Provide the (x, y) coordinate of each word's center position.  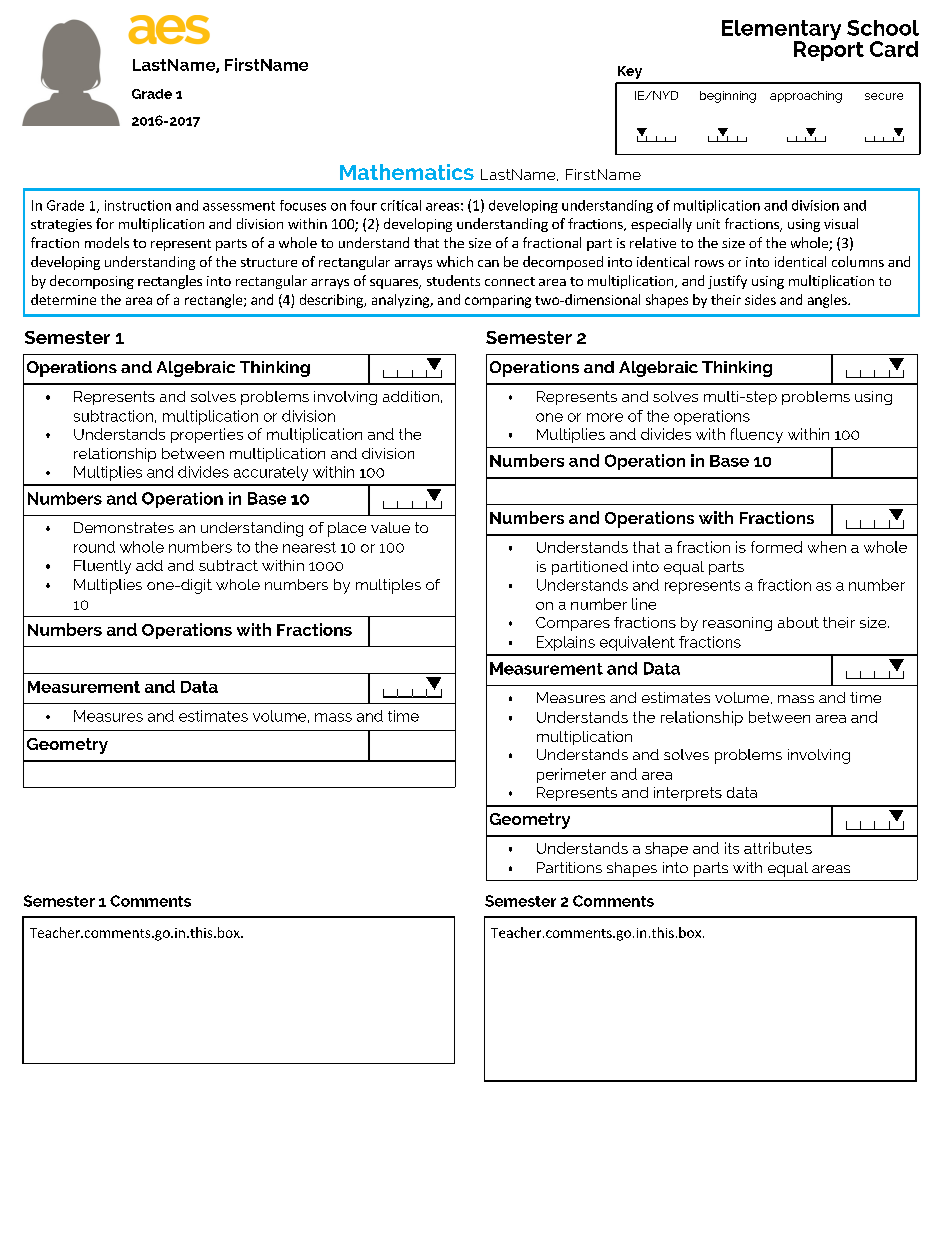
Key (630, 72)
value (390, 527)
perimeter (571, 775)
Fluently (102, 567)
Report (829, 50)
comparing (498, 301)
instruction (138, 205)
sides (760, 299)
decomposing (92, 282)
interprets (688, 794)
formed (776, 547)
